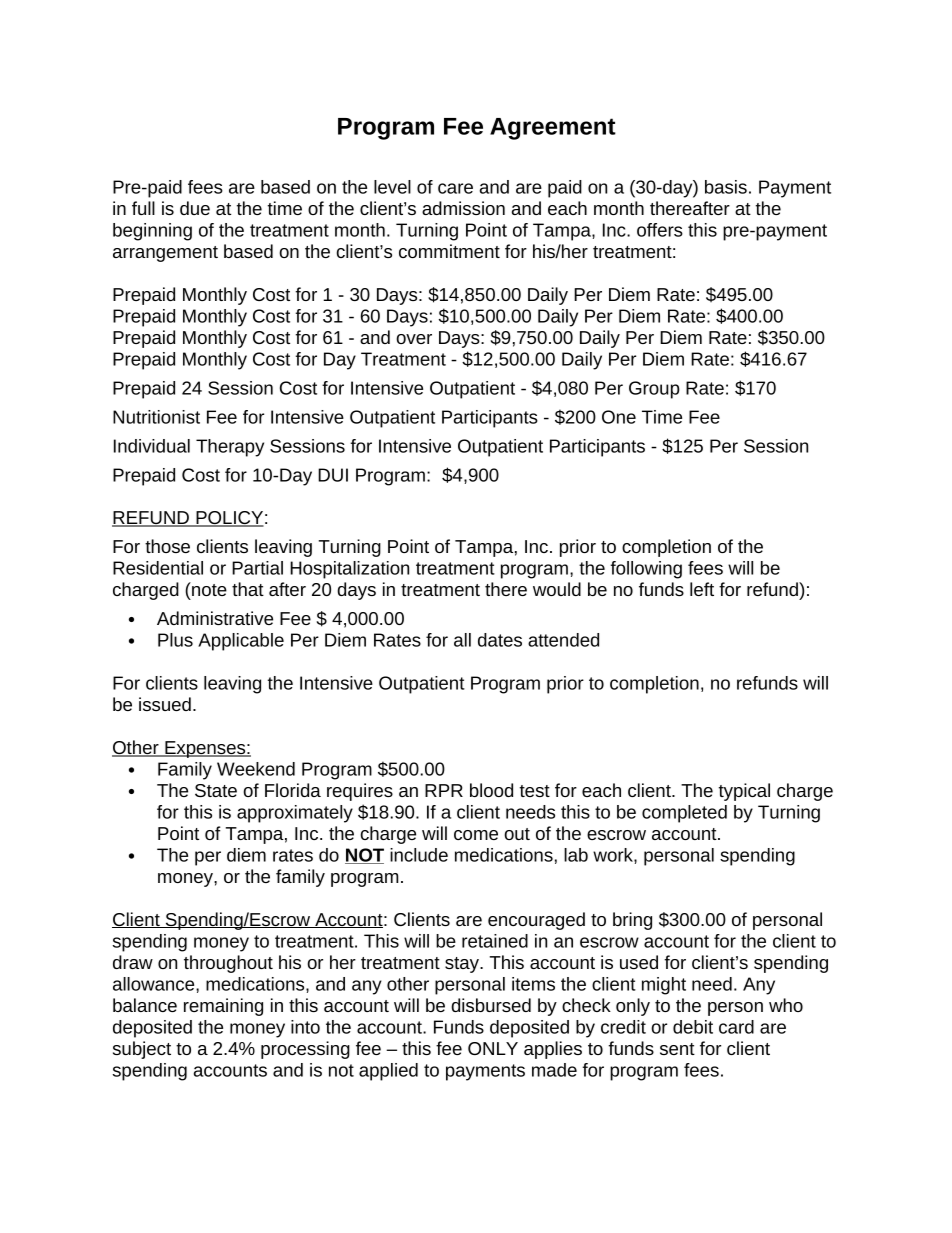 The image size is (952, 1233). I want to click on due, so click(195, 208).
